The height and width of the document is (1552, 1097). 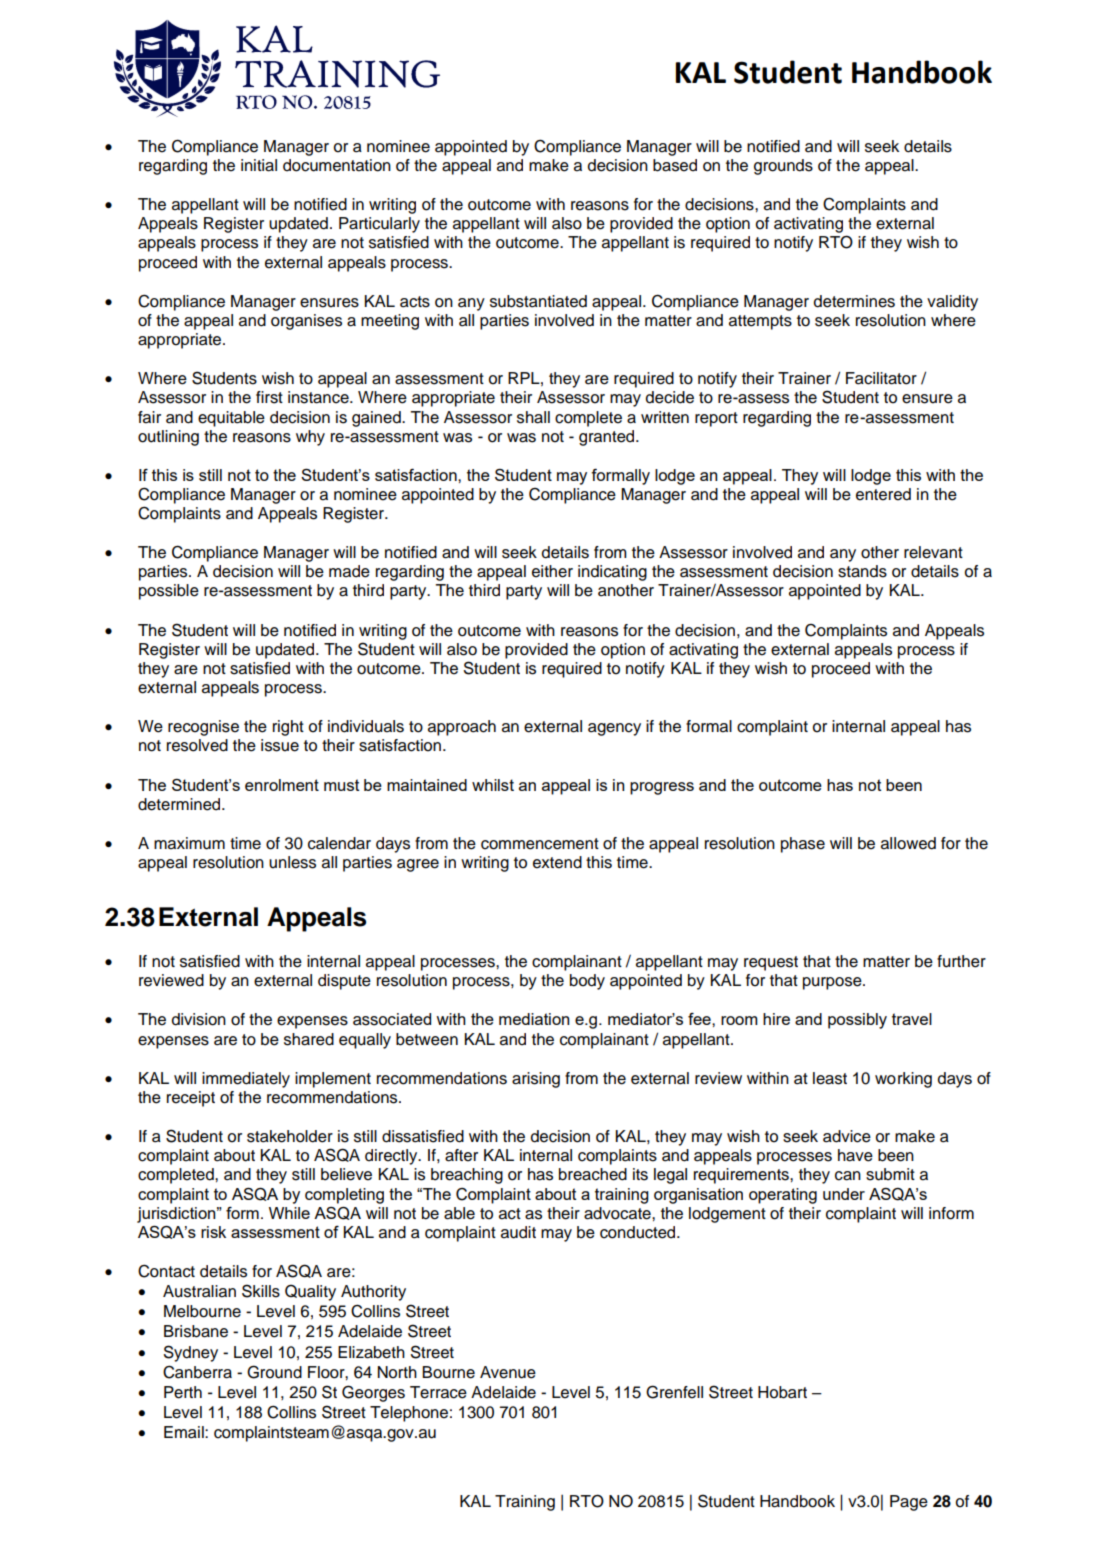 What do you see at coordinates (538, 301) in the document?
I see `substantiated` at bounding box center [538, 301].
